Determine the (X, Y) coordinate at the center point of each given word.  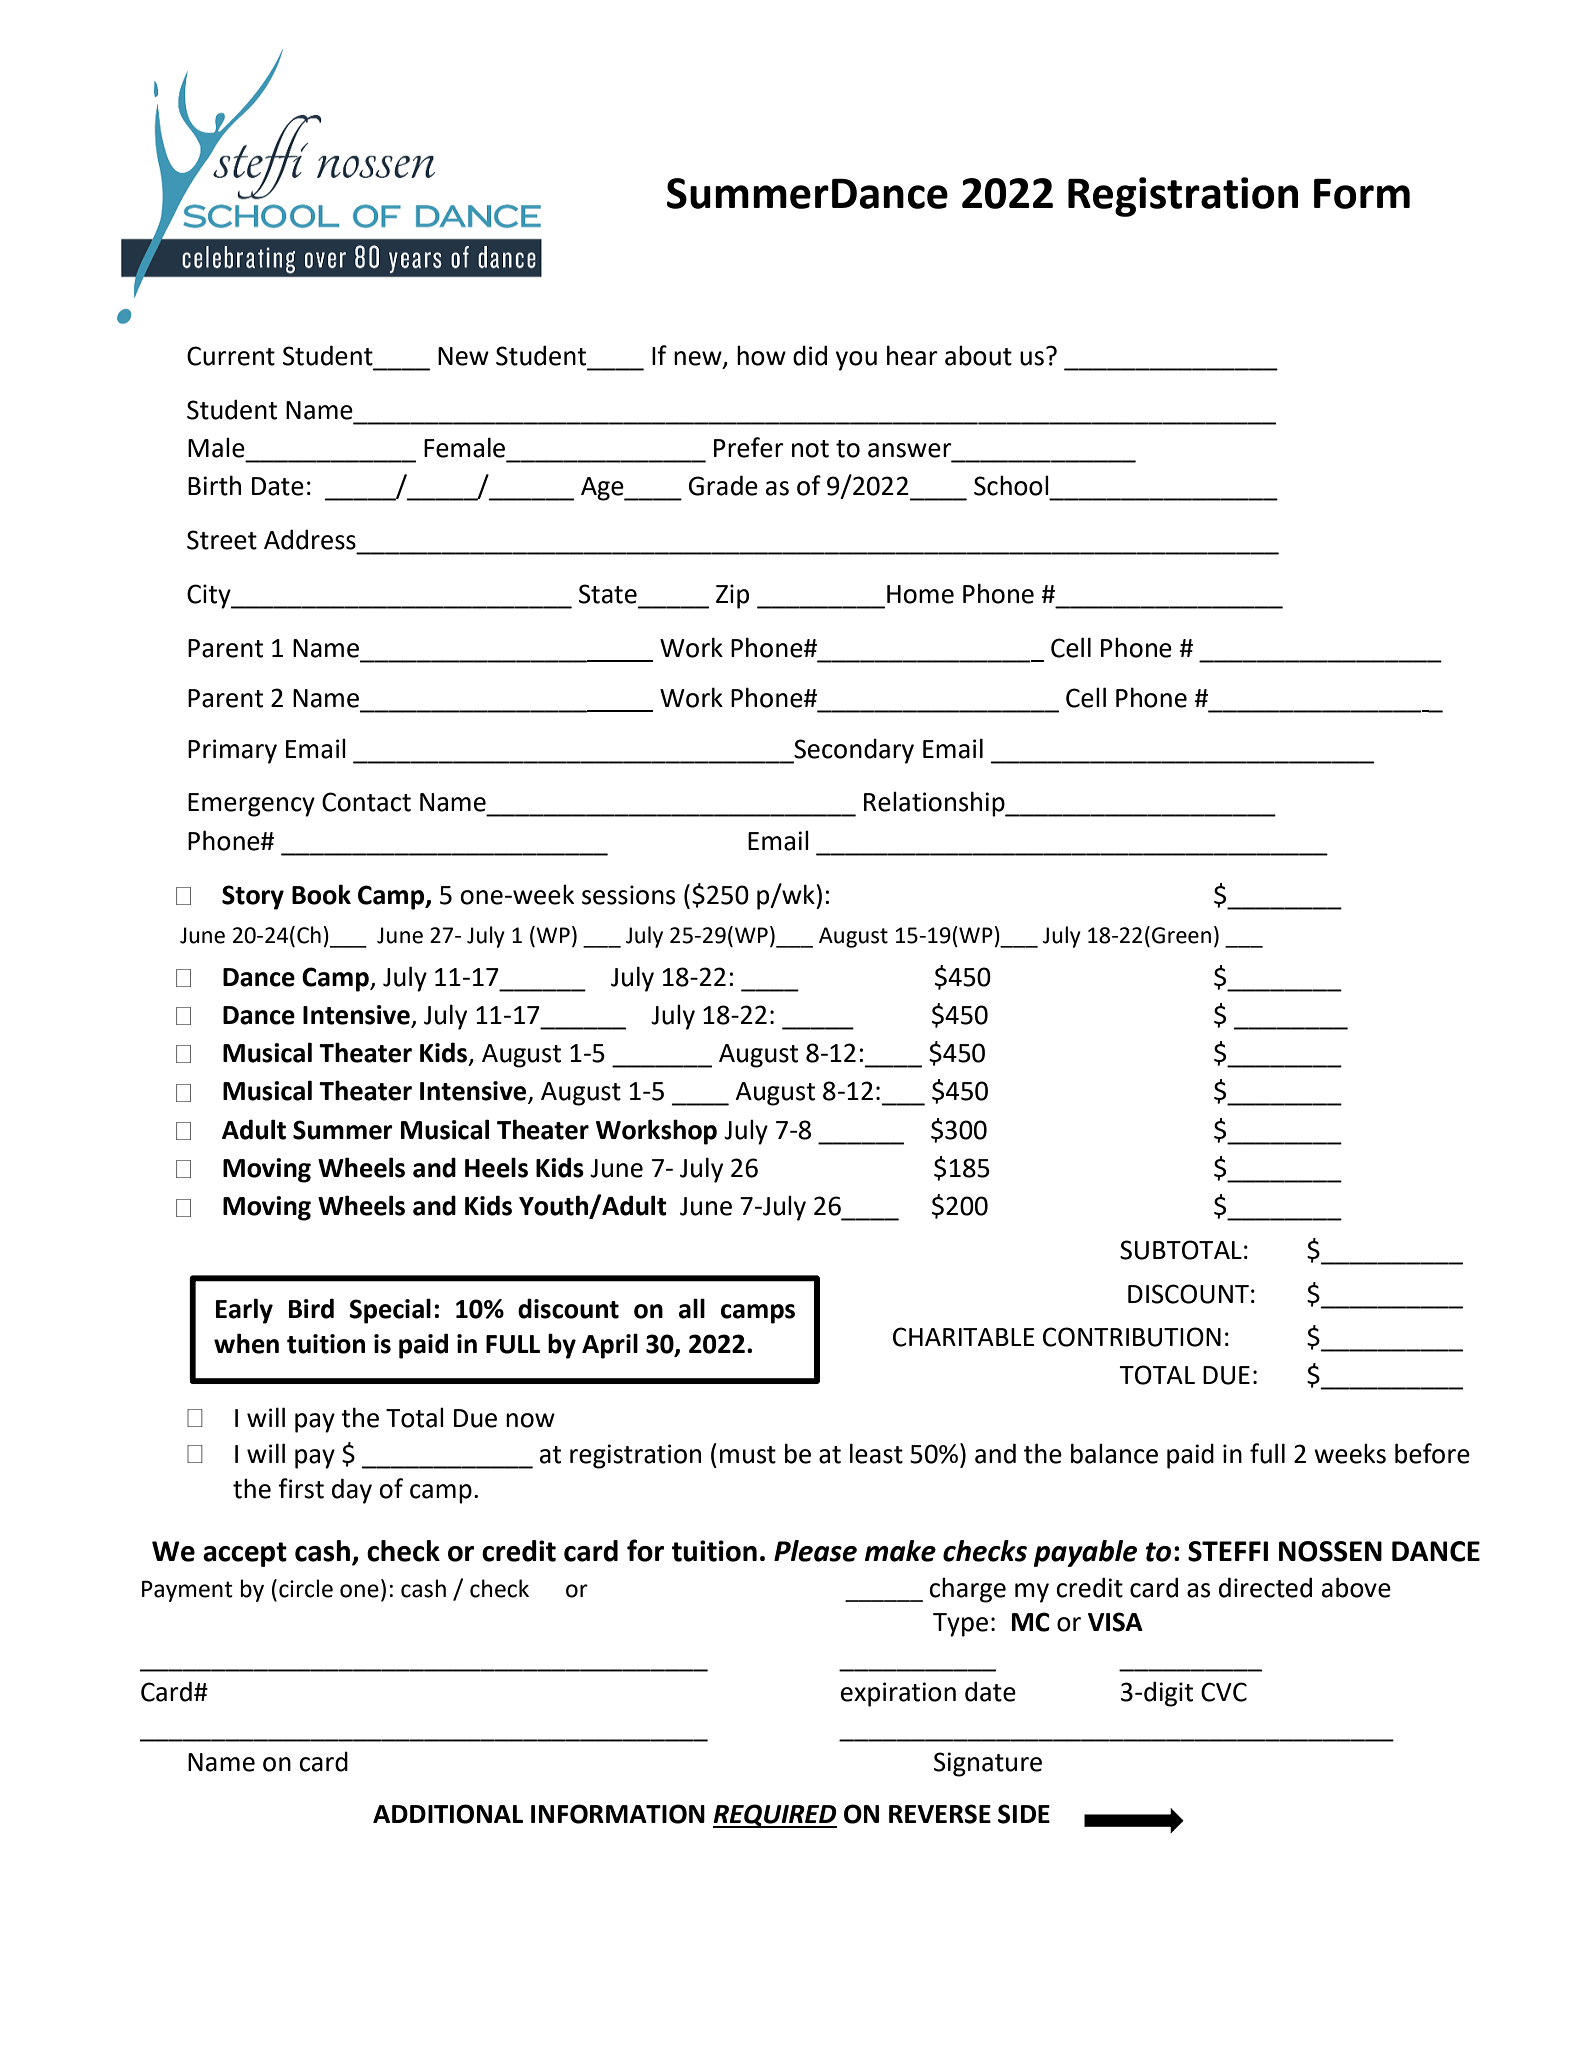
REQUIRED (775, 1816)
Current (231, 356)
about (978, 355)
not (810, 449)
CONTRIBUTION (1132, 1337)
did (810, 355)
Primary (232, 751)
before (1432, 1453)
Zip (732, 596)
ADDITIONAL (448, 1814)
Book (321, 894)
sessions (628, 895)
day (352, 1491)
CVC (1224, 1692)
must (748, 1455)
